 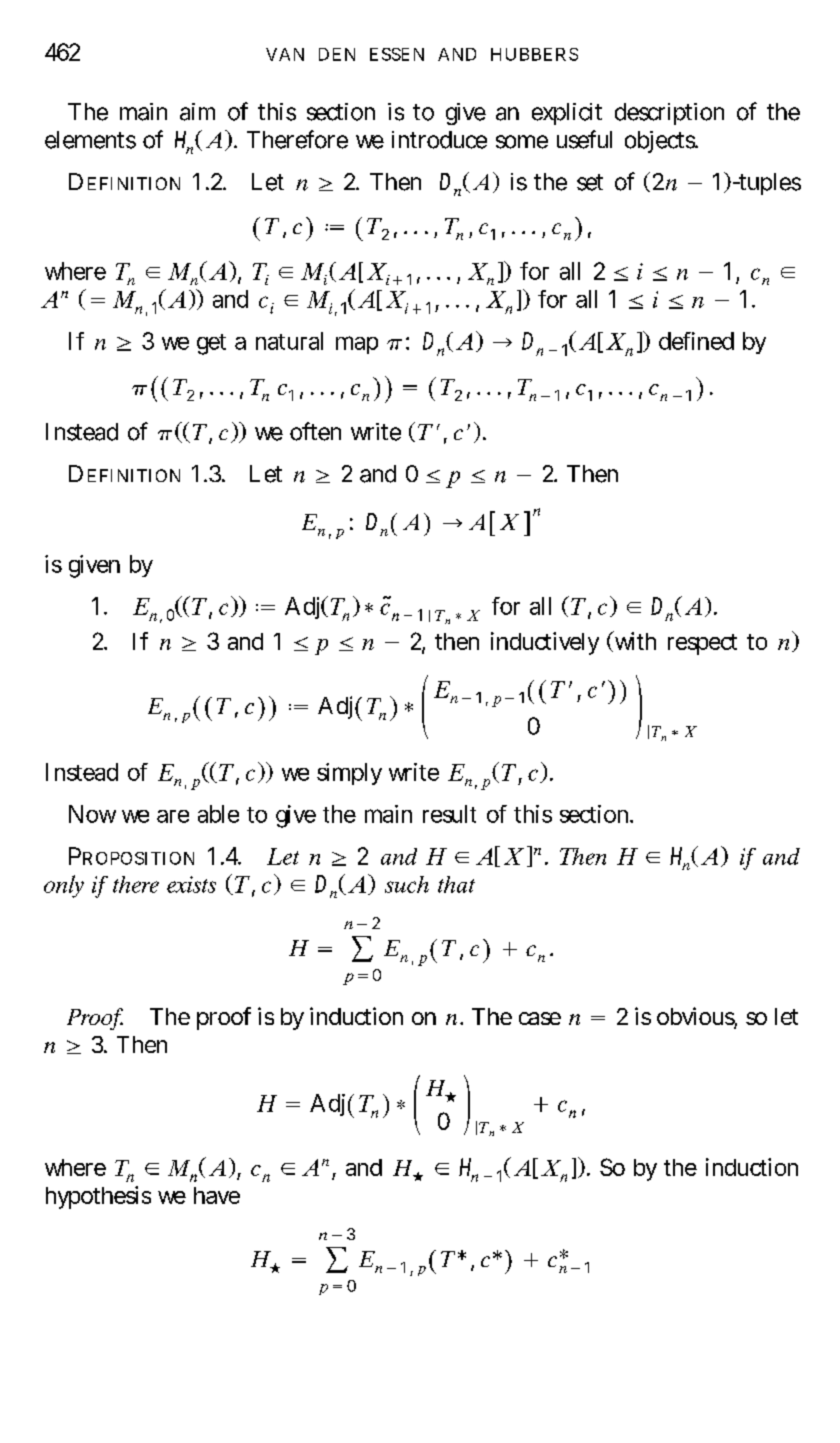 What do you see at coordinates (191, 884) in the screenshot?
I see `exists` at bounding box center [191, 884].
